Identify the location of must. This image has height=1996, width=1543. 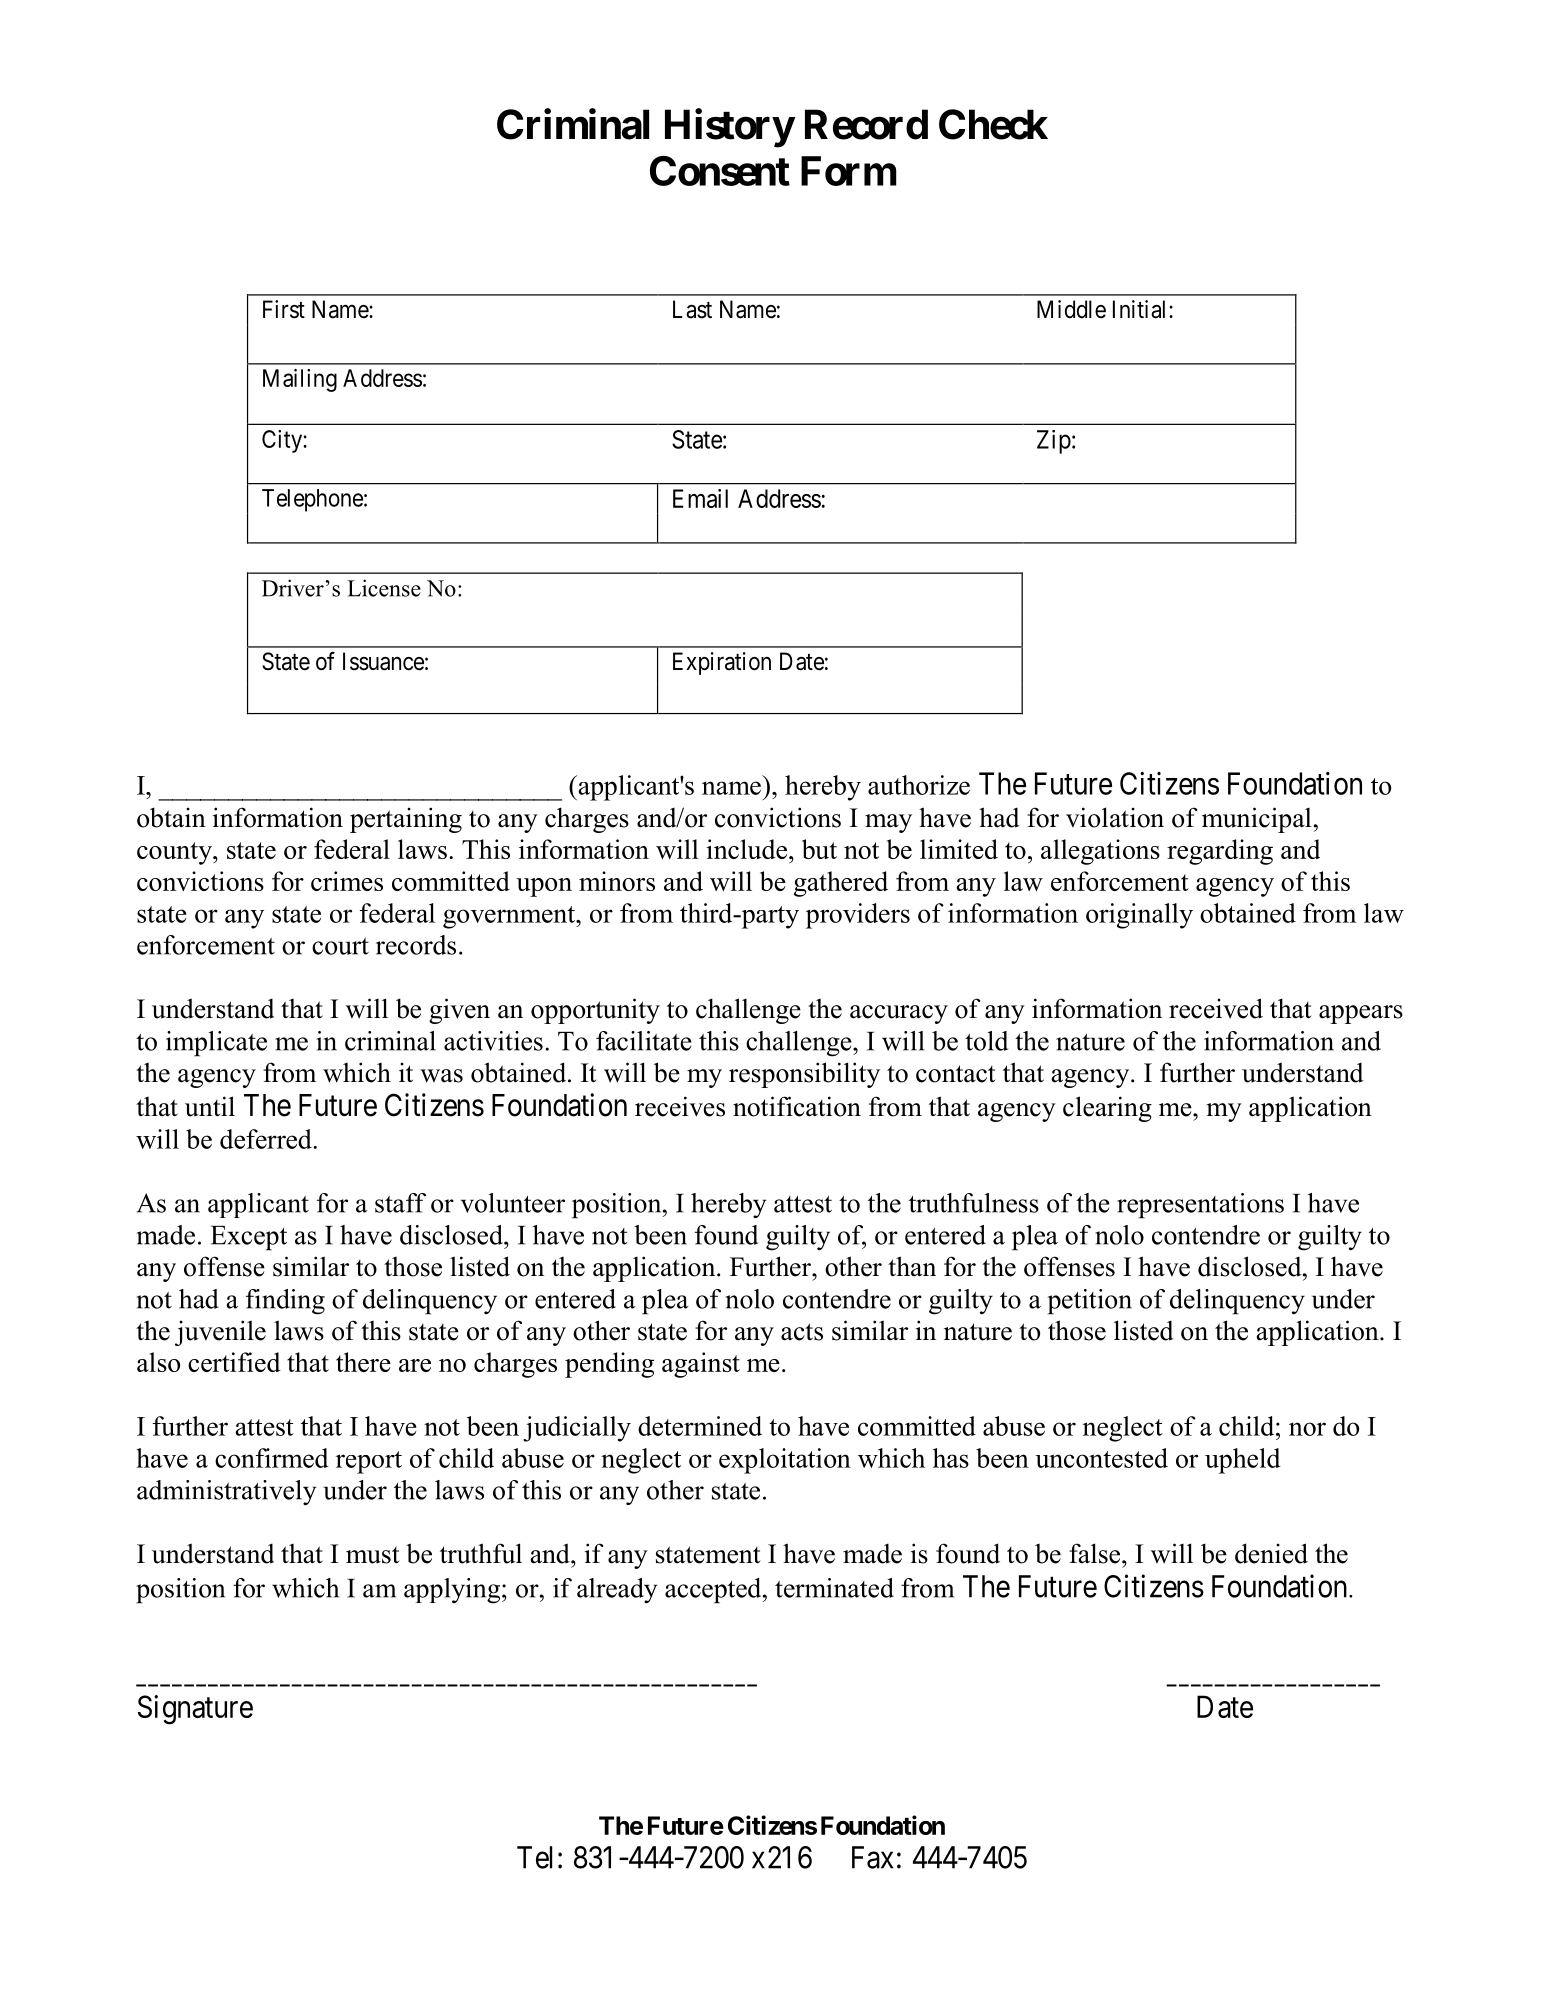
(372, 1555).
